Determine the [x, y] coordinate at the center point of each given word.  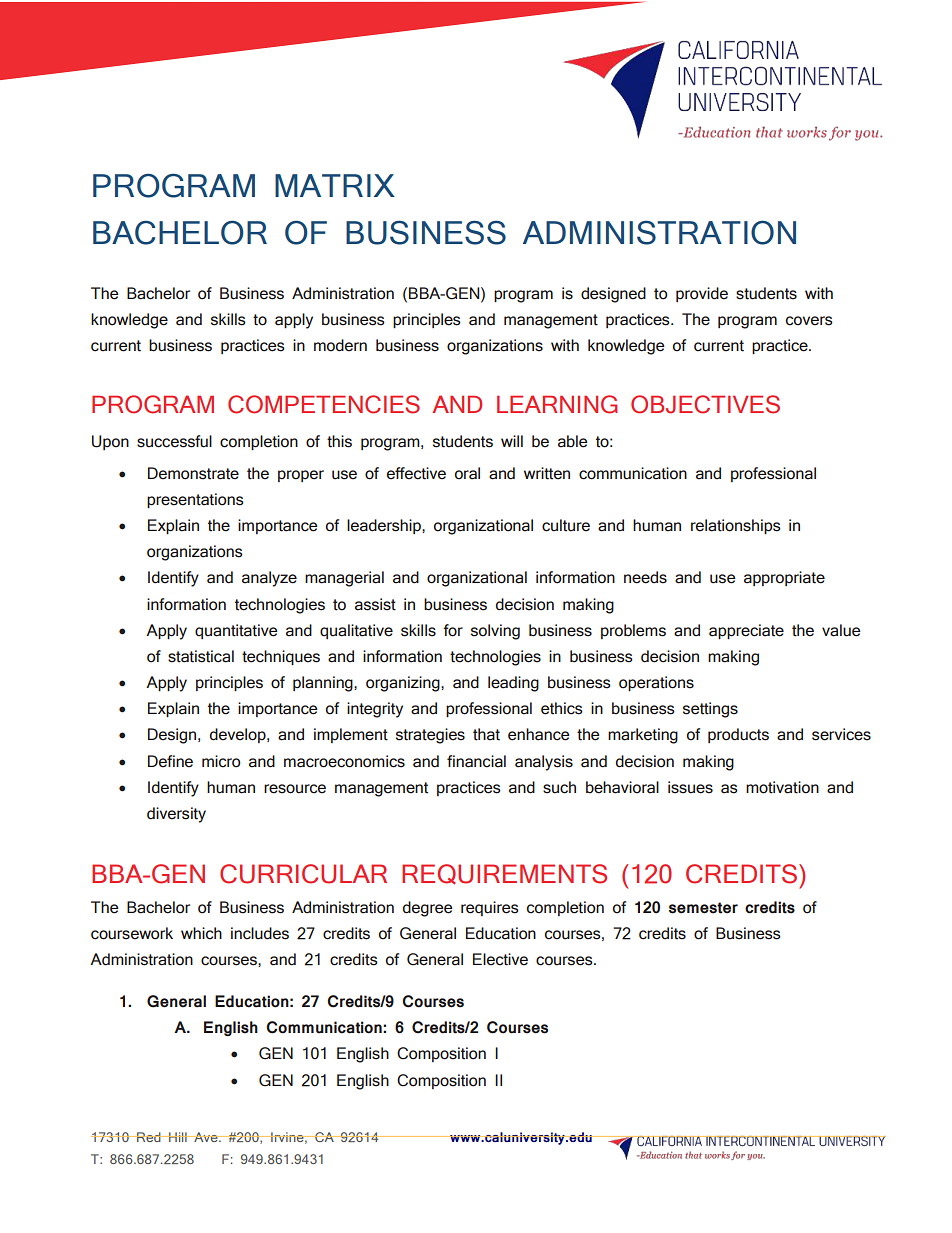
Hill [178, 1137]
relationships [736, 526]
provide [702, 294]
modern [340, 345]
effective [416, 473]
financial [476, 761]
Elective [500, 959]
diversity [176, 815]
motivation [782, 787]
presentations [195, 500]
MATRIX [335, 185]
